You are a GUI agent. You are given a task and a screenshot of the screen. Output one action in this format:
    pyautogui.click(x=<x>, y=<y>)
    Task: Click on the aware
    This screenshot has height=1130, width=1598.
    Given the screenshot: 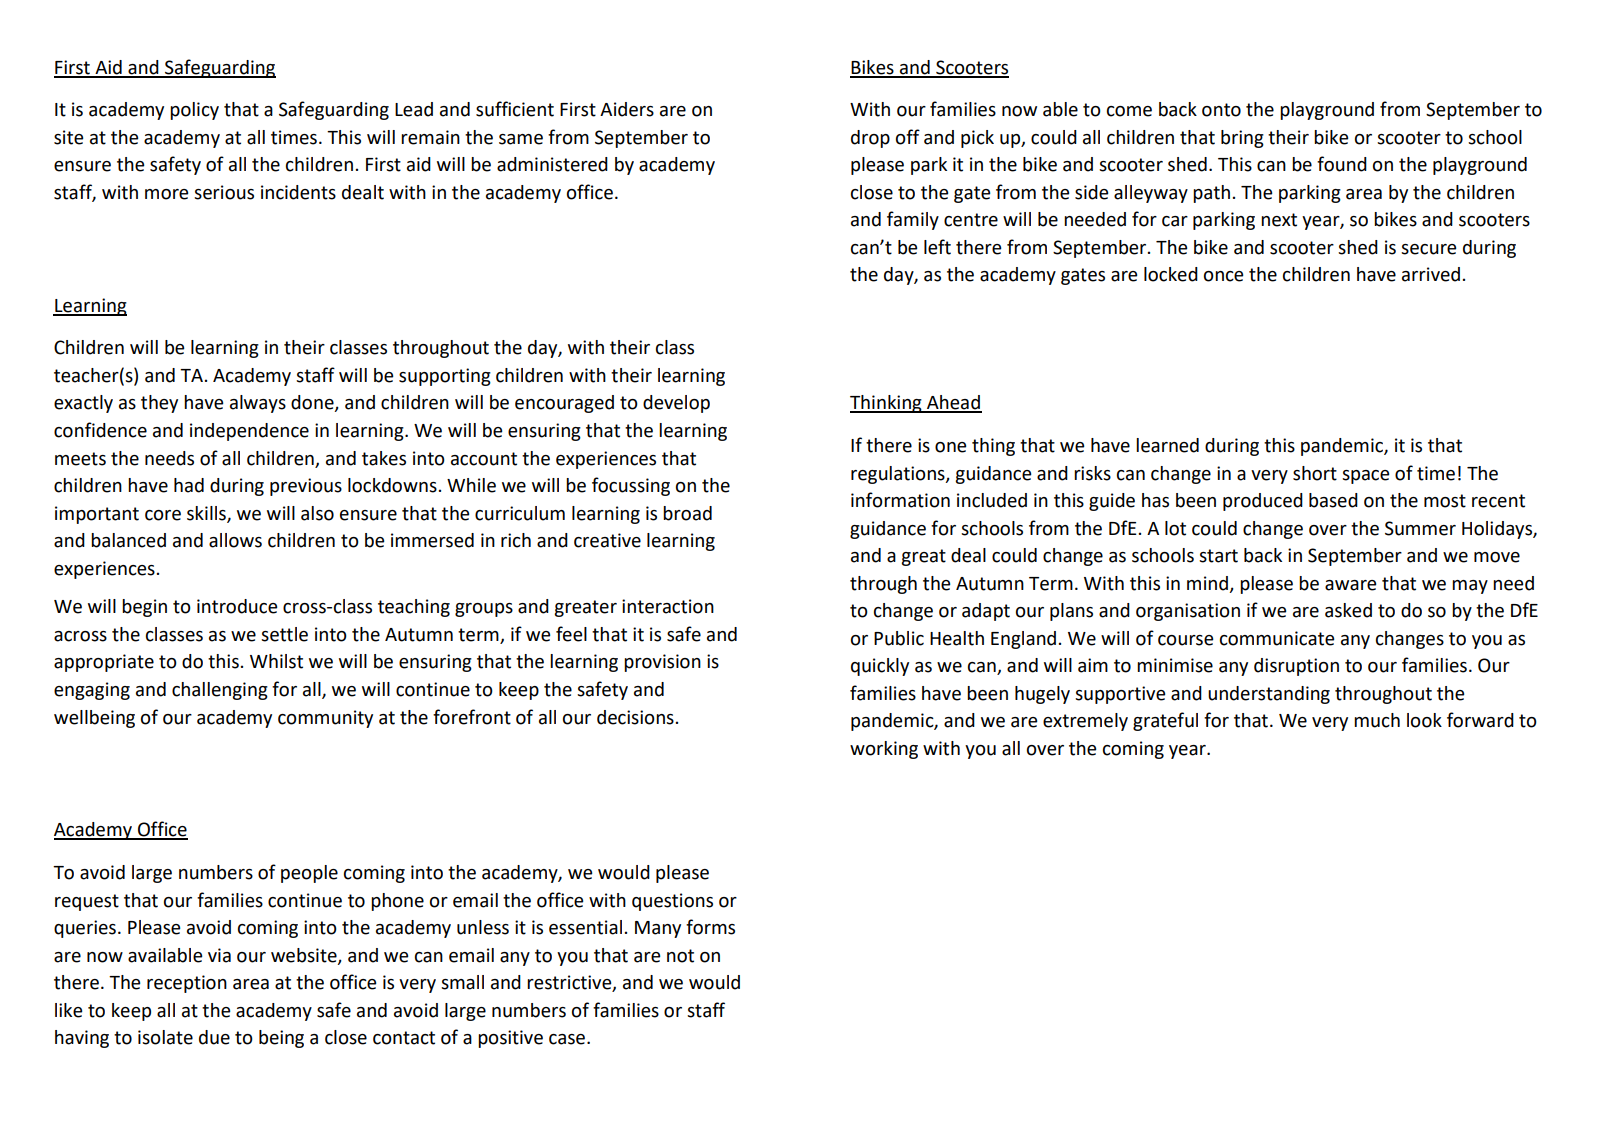 What is the action you would take?
    pyautogui.click(x=1351, y=585)
